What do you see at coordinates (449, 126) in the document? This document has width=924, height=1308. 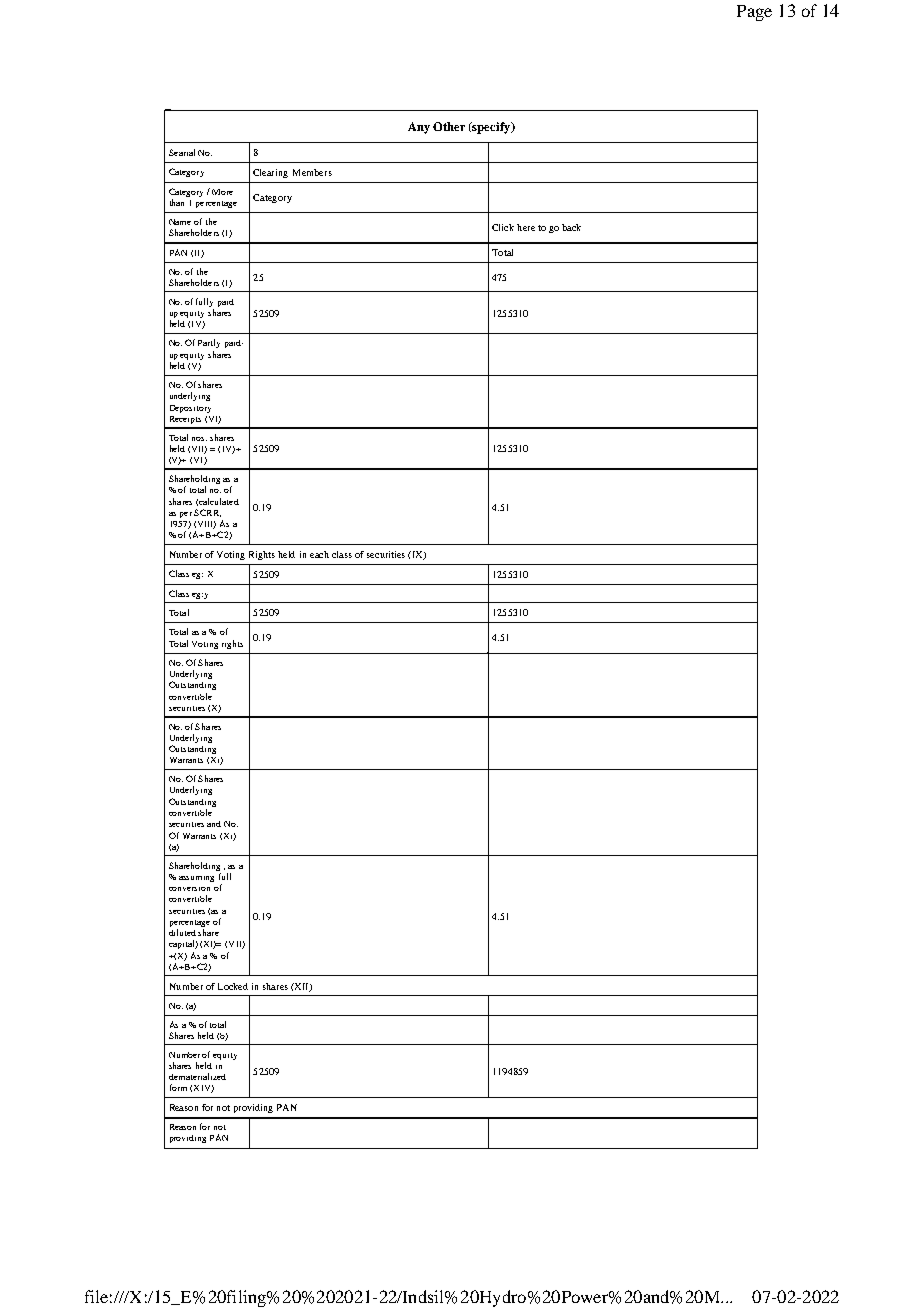 I see `Other` at bounding box center [449, 126].
